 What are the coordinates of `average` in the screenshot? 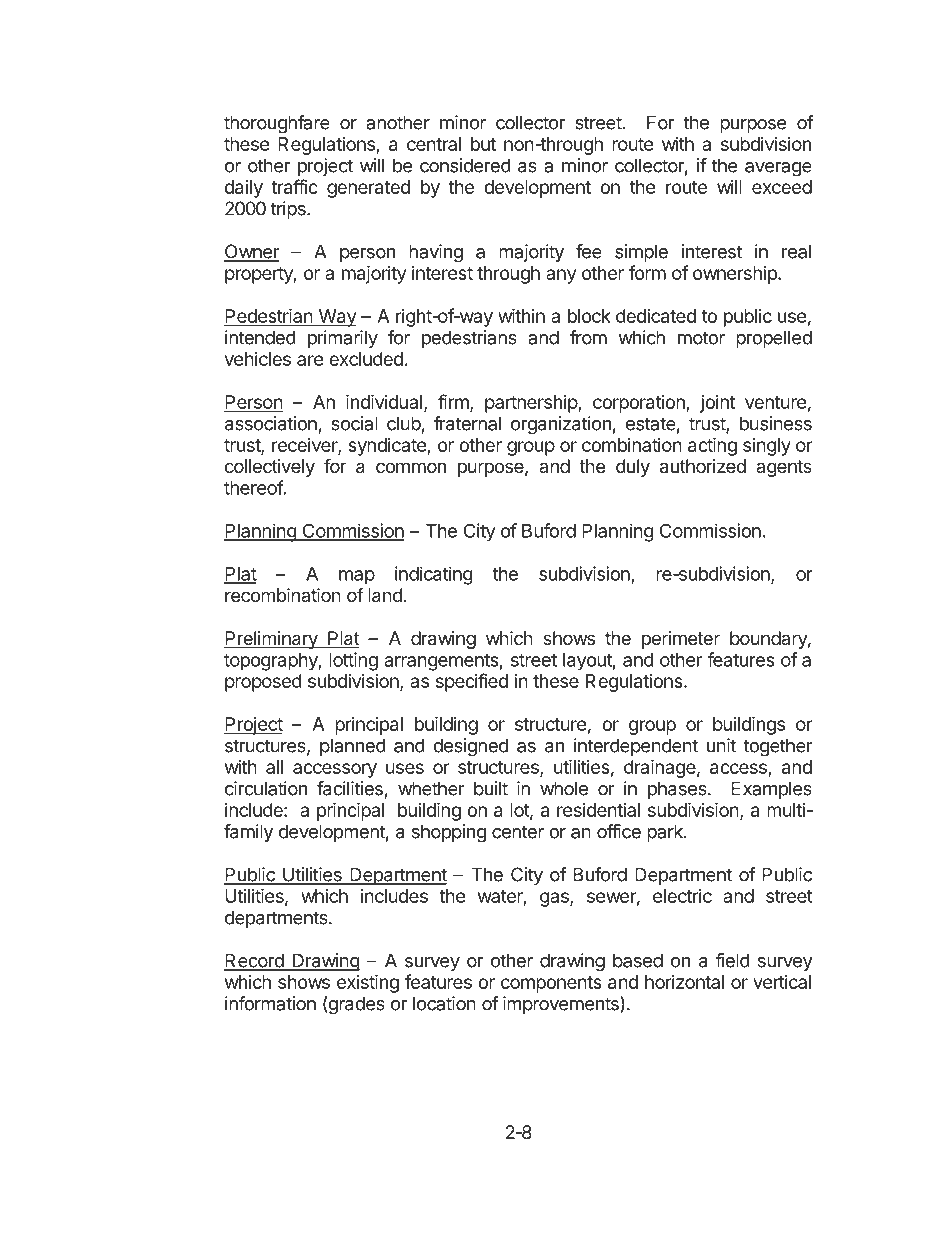 It's located at (778, 169).
